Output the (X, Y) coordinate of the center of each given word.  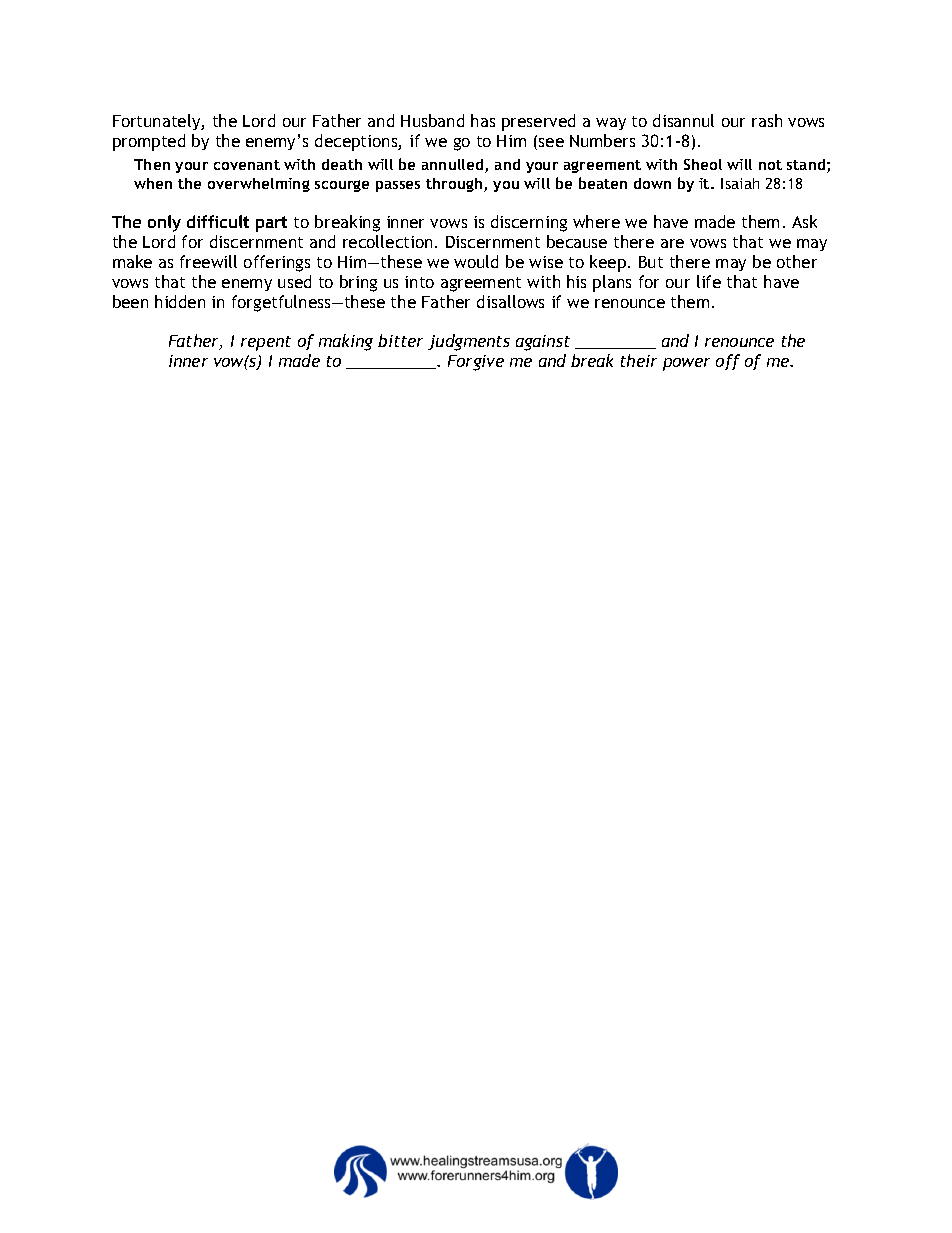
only (164, 223)
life (709, 281)
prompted (149, 142)
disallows (510, 301)
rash (767, 120)
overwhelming (259, 185)
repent (266, 343)
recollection (387, 241)
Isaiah (740, 183)
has (483, 120)
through (455, 185)
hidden (180, 301)
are (672, 243)
